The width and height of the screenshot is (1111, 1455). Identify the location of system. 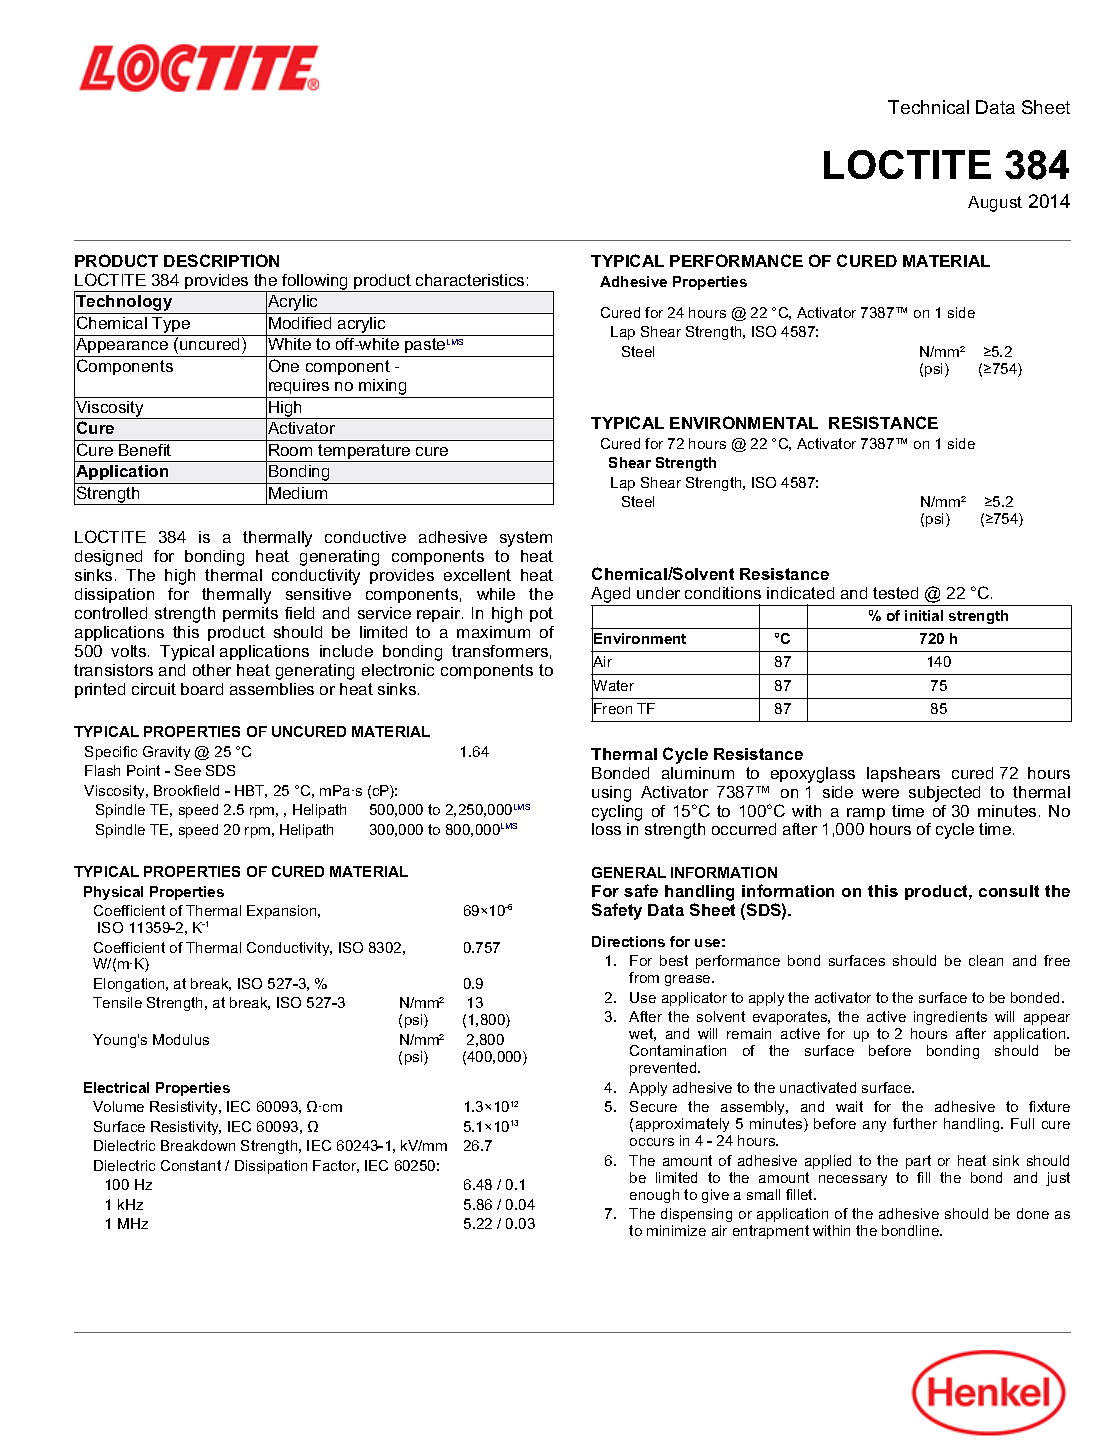
(526, 539).
